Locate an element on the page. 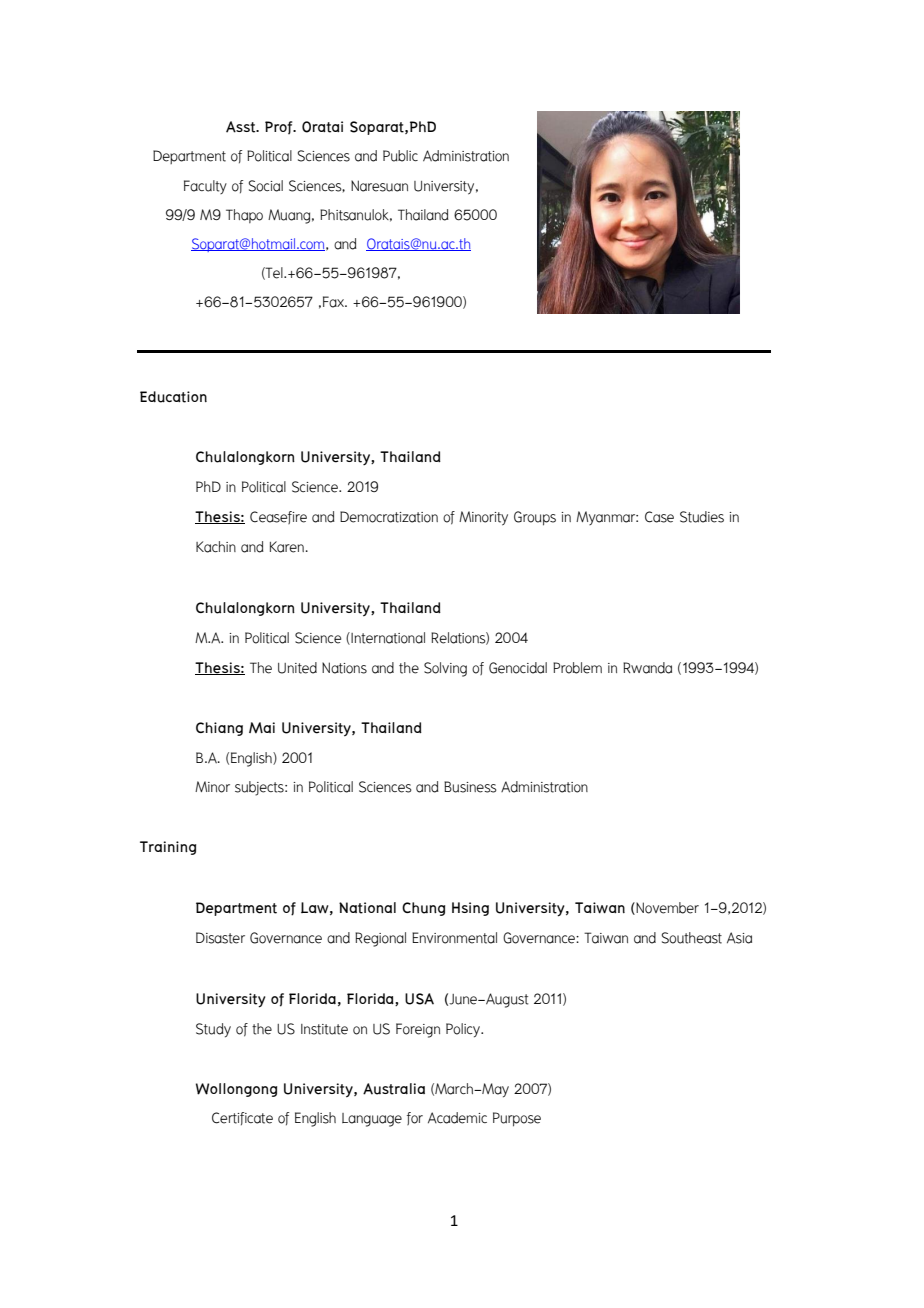  Public is located at coordinates (400, 156).
